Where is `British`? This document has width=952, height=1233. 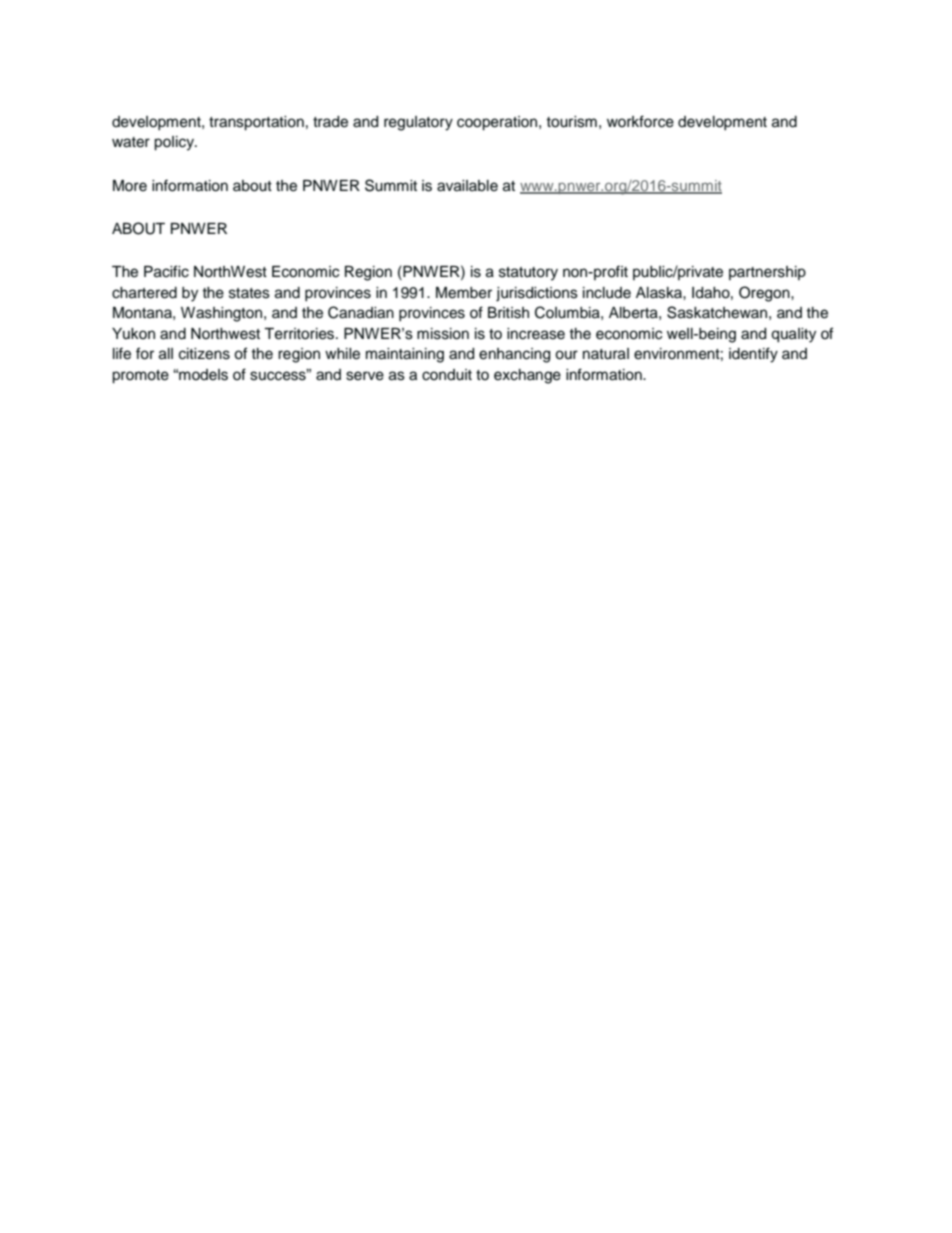
British is located at coordinates (508, 313).
